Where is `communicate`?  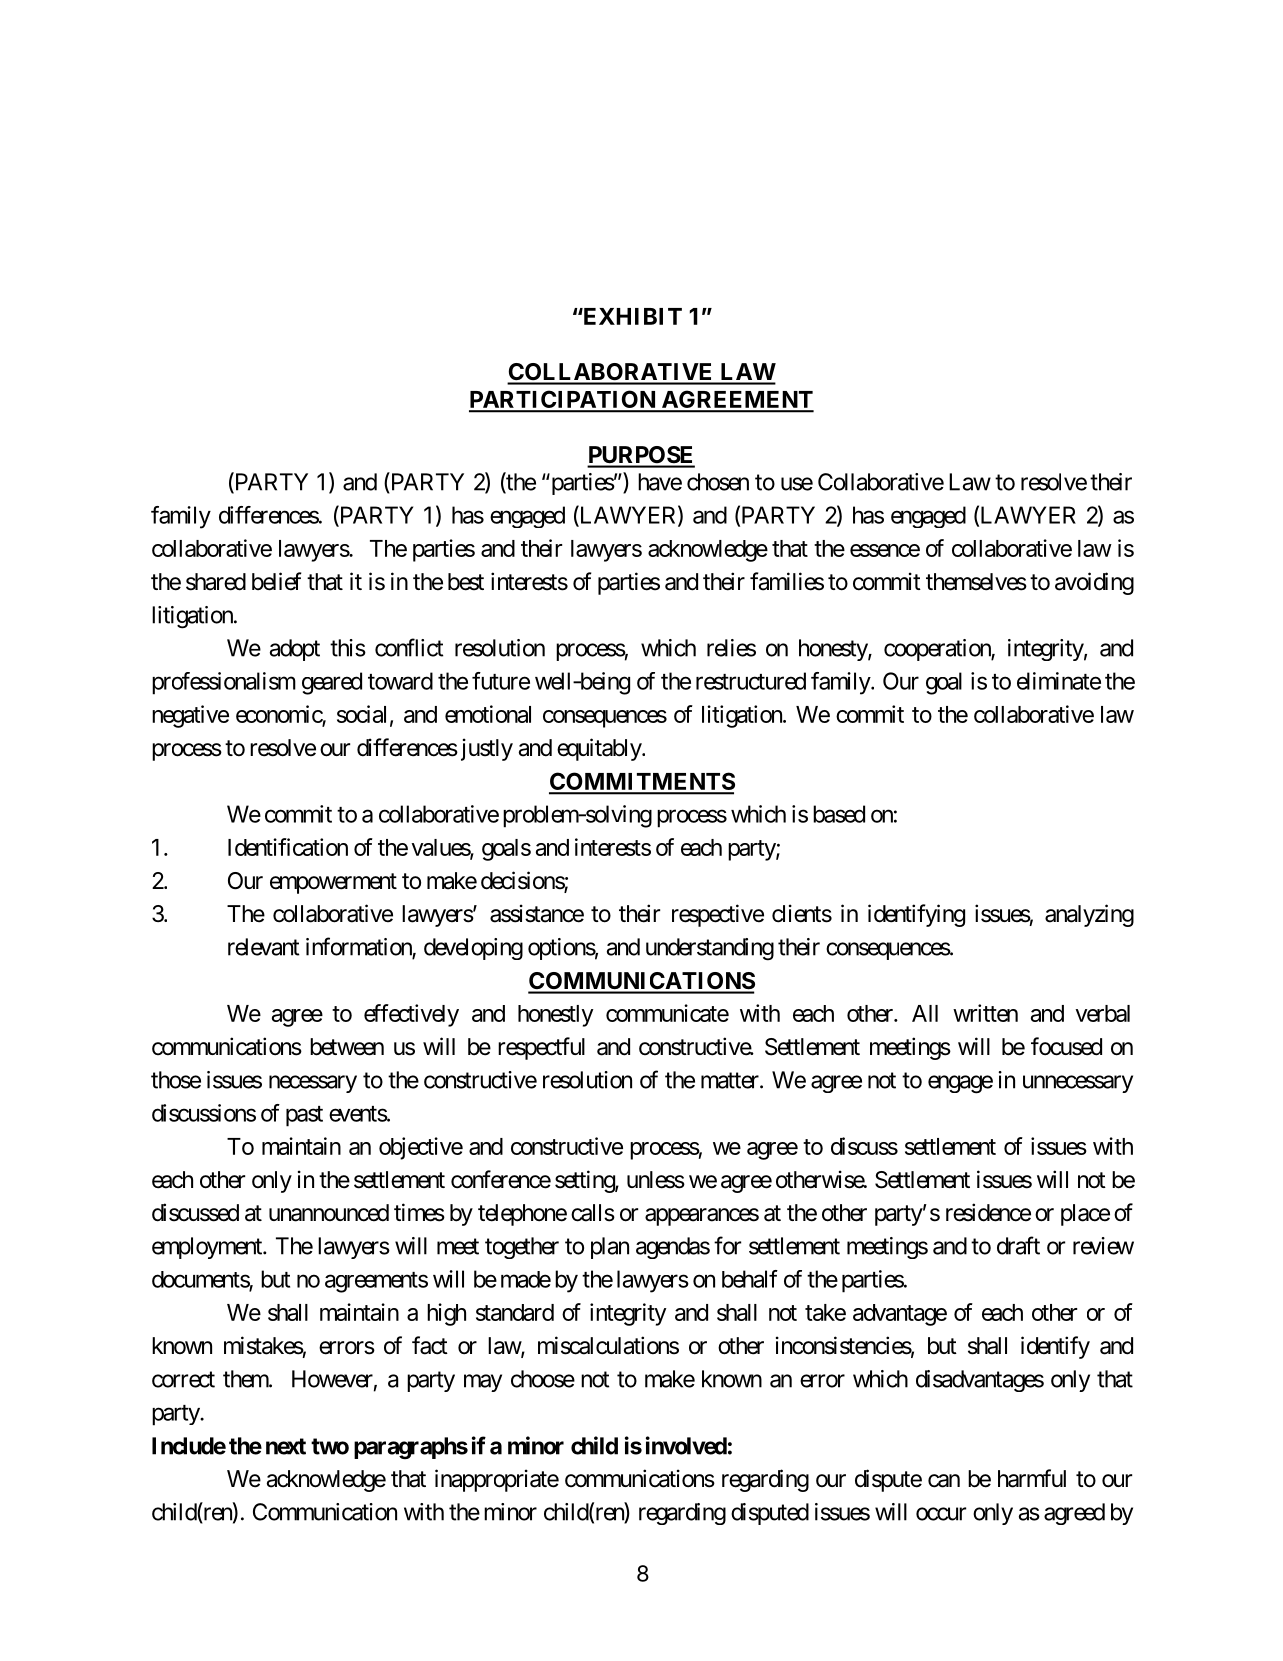
communicate is located at coordinates (667, 1013).
